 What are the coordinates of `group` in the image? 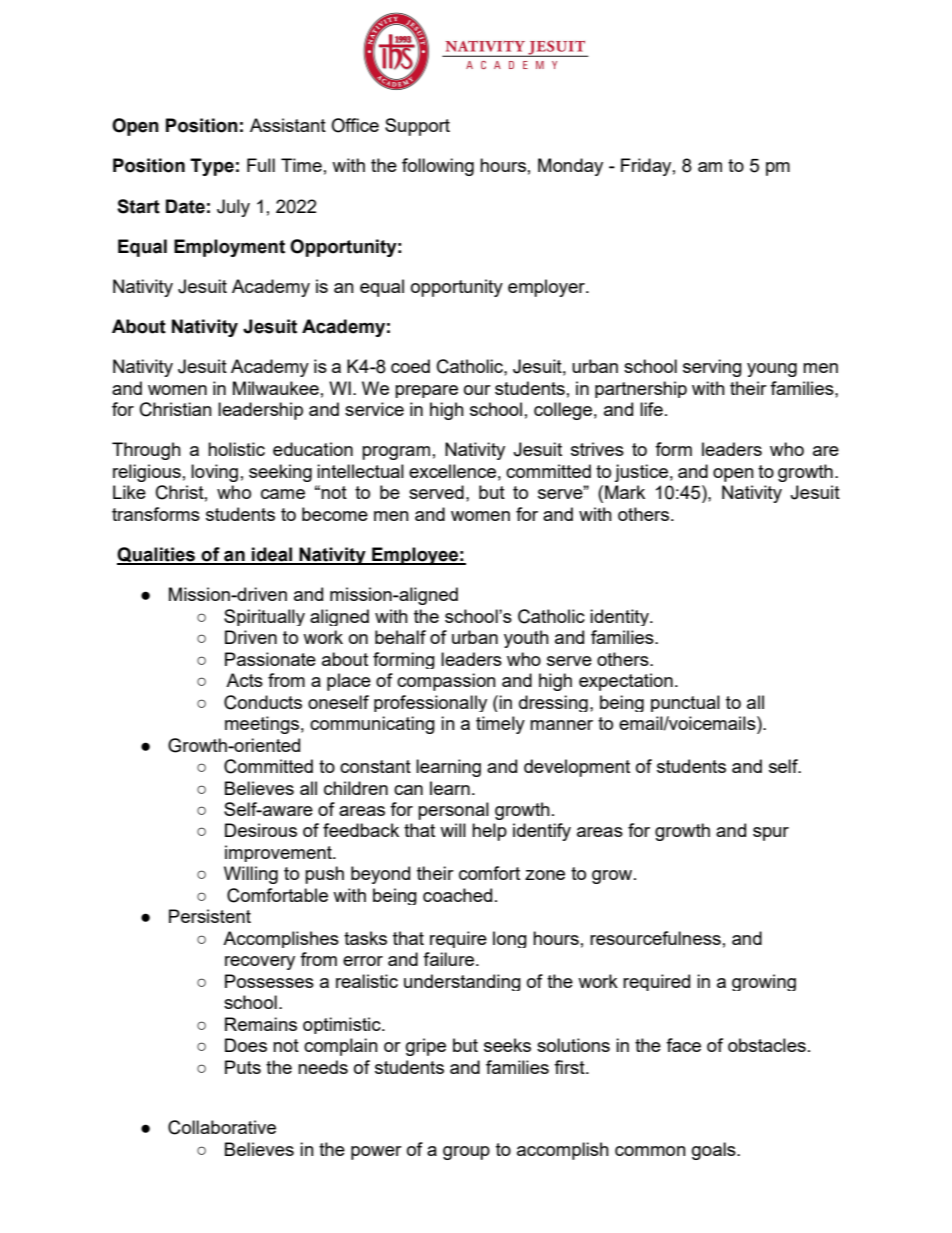 It's located at (466, 1153).
